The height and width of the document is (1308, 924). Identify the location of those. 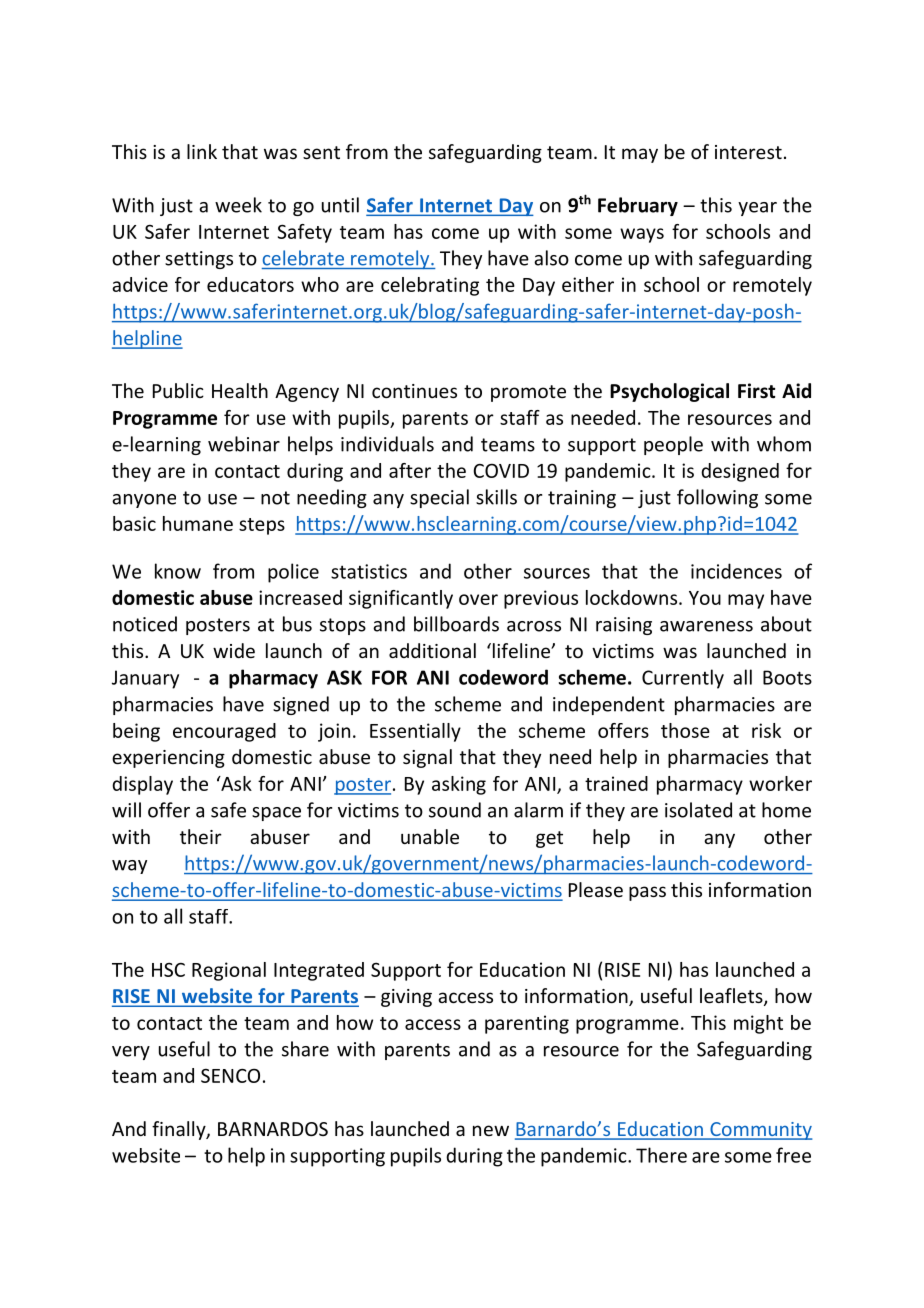
(685, 730).
